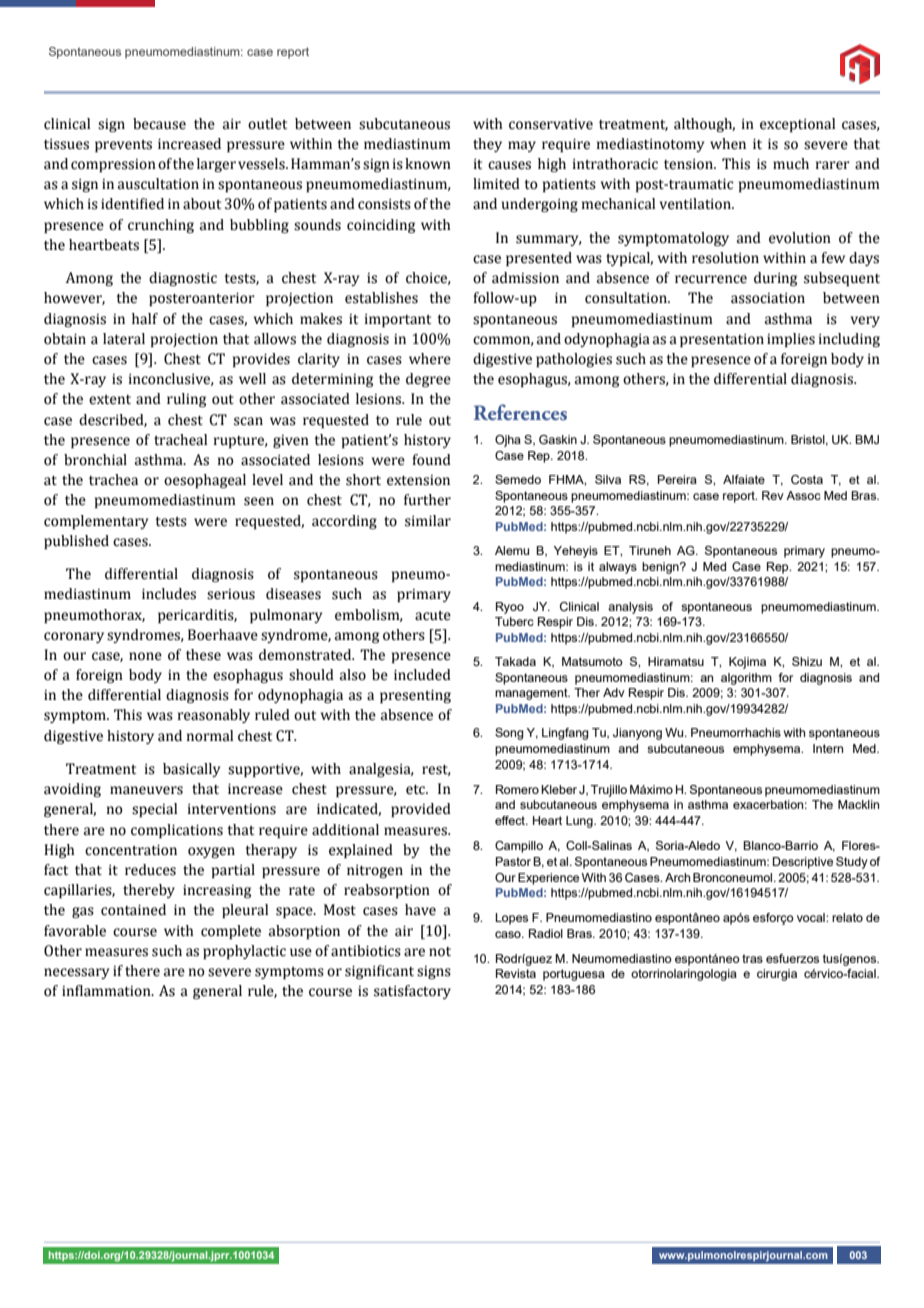 The image size is (924, 1308). What do you see at coordinates (807, 479) in the page?
I see `Costa` at bounding box center [807, 479].
